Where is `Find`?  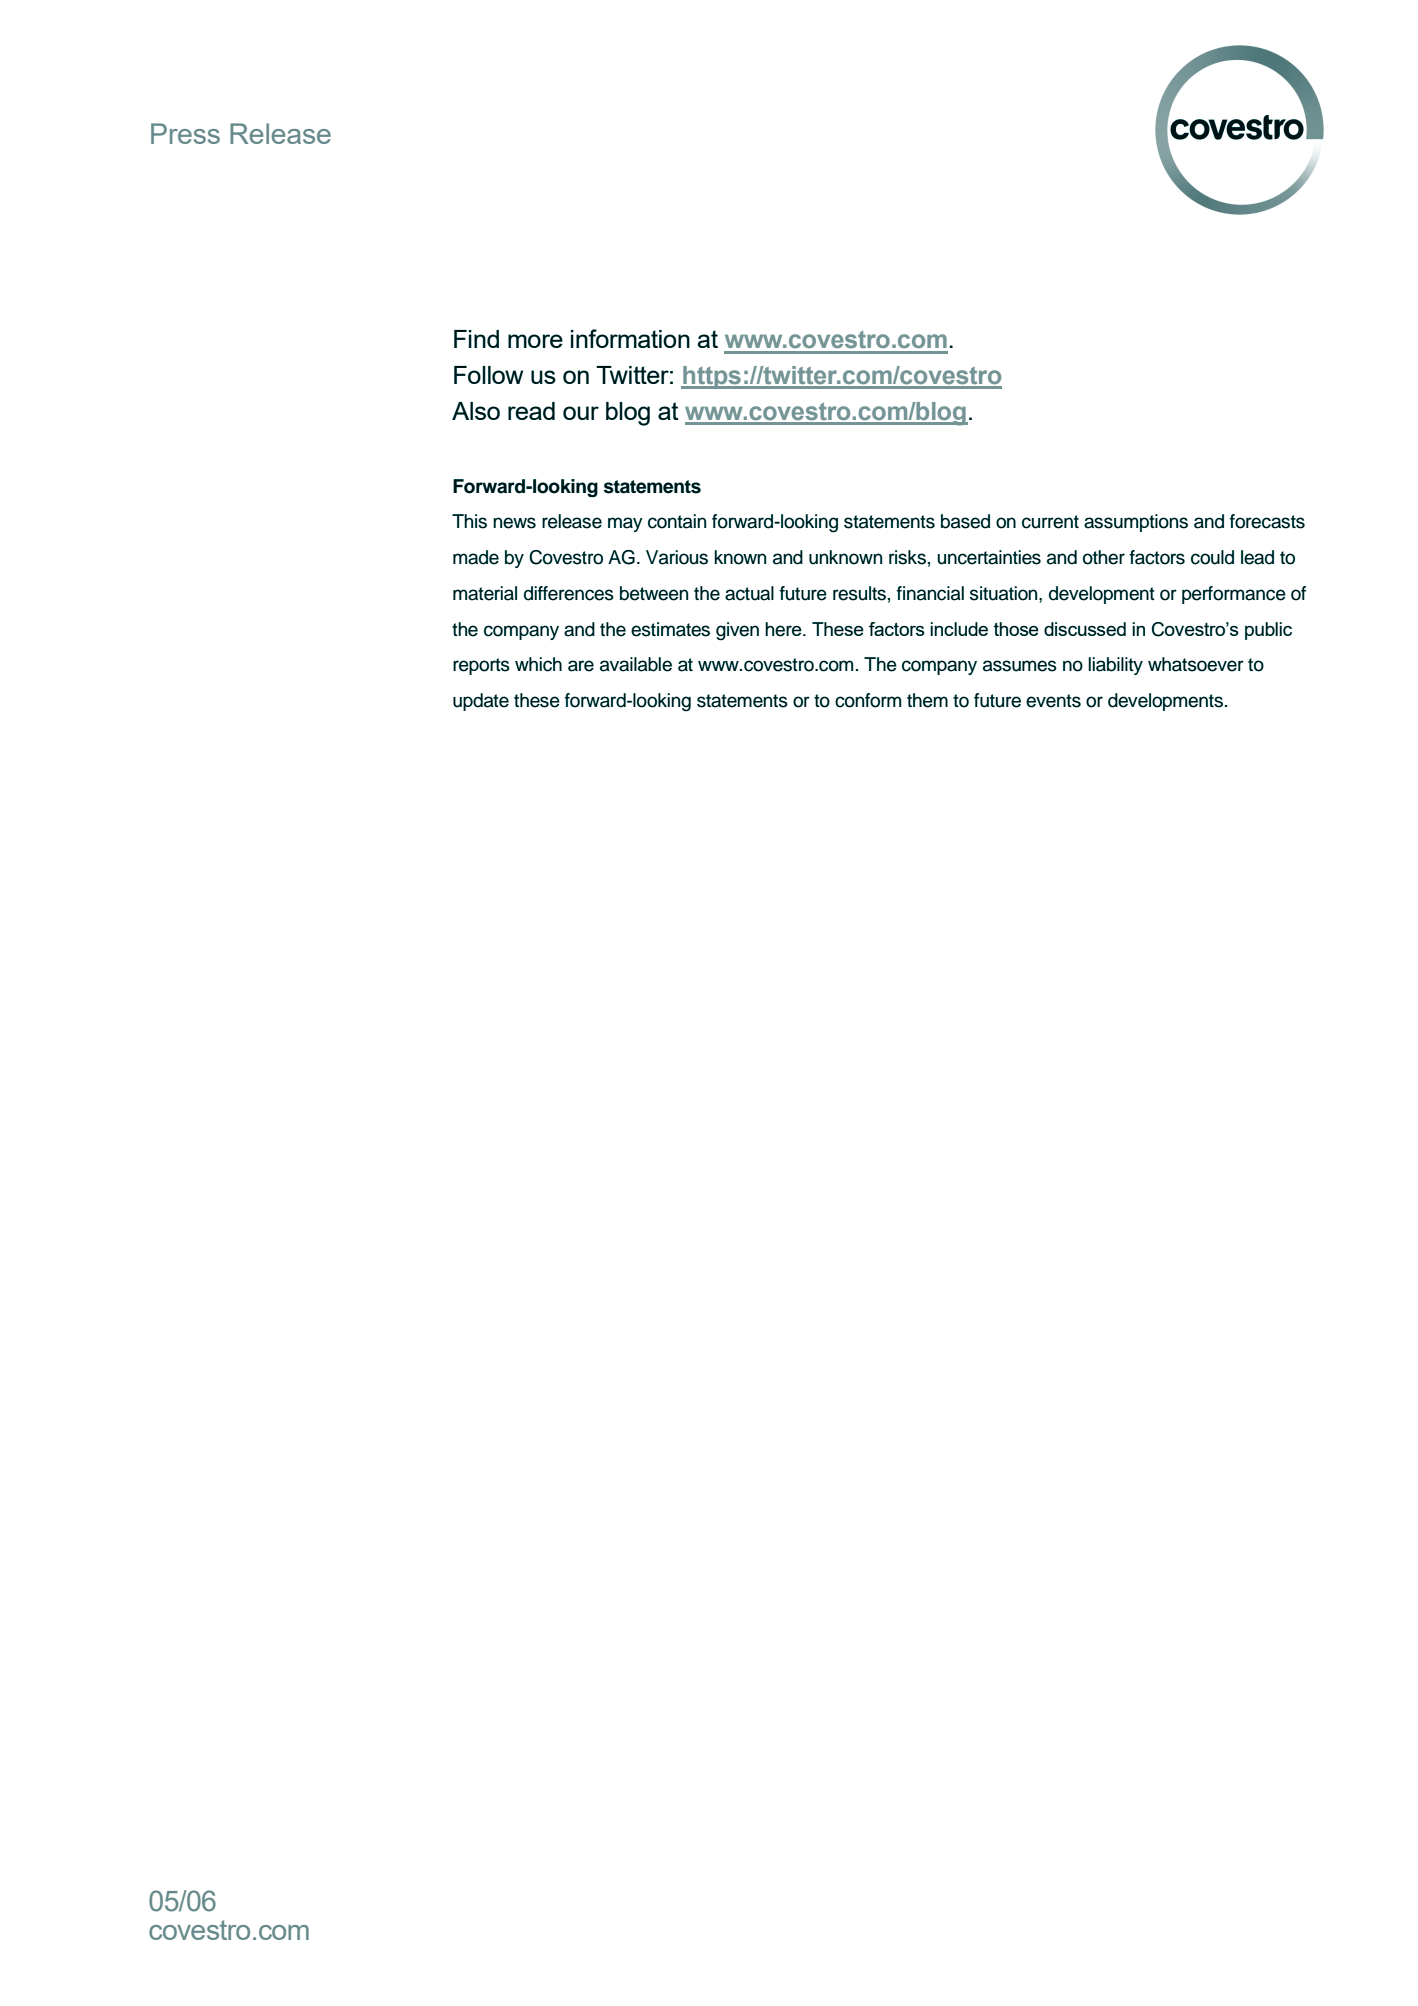 Find is located at coordinates (476, 339).
